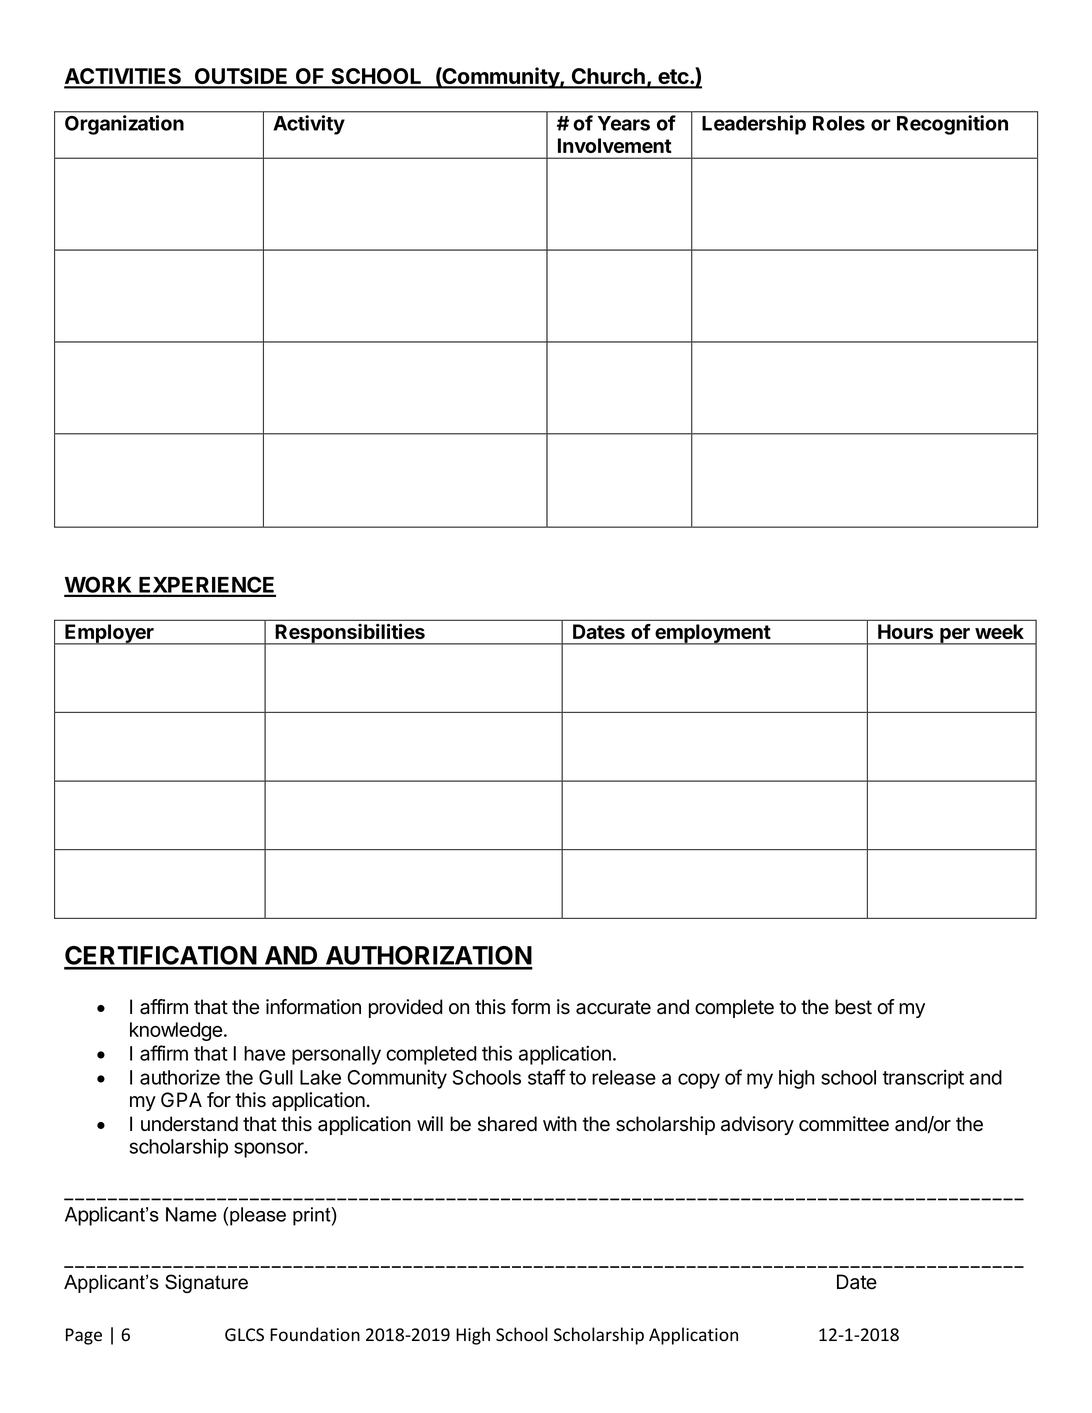 The image size is (1092, 1413). What do you see at coordinates (853, 1007) in the screenshot?
I see `best` at bounding box center [853, 1007].
